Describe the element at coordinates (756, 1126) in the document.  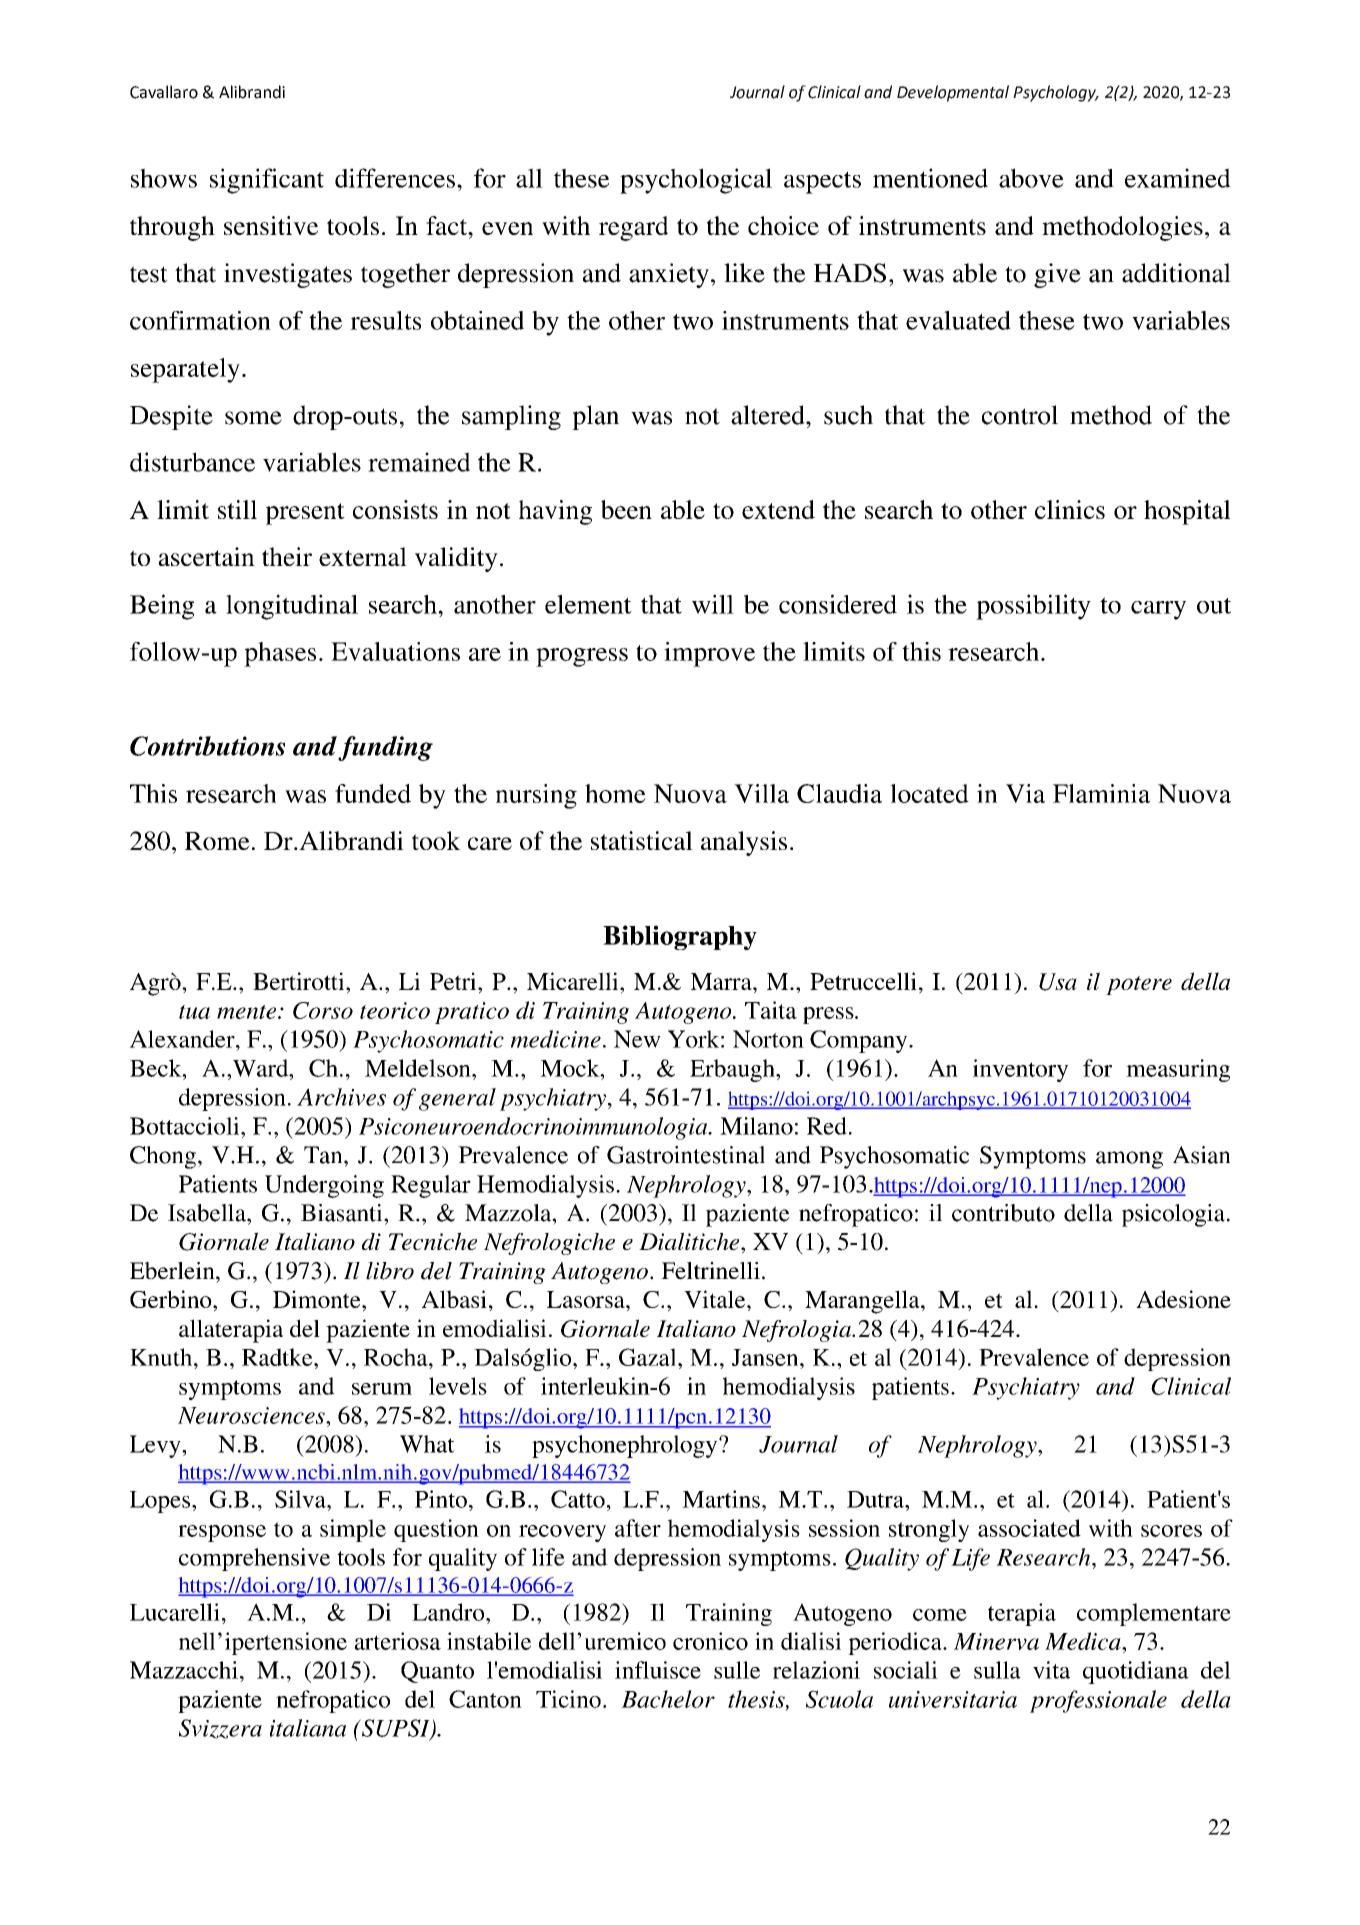
I see `Milano` at that location.
